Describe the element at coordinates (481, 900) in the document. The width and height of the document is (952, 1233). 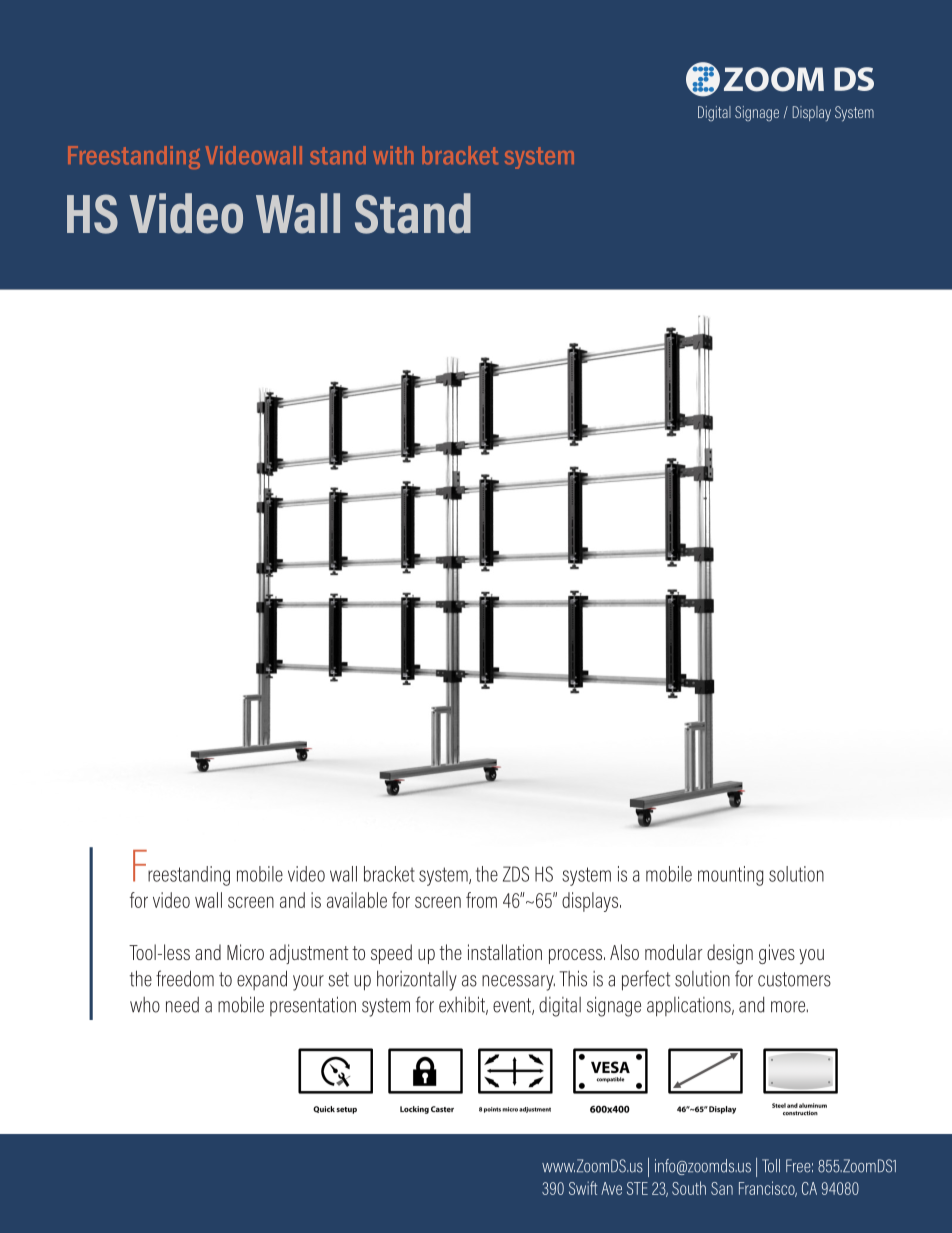
I see `from` at that location.
